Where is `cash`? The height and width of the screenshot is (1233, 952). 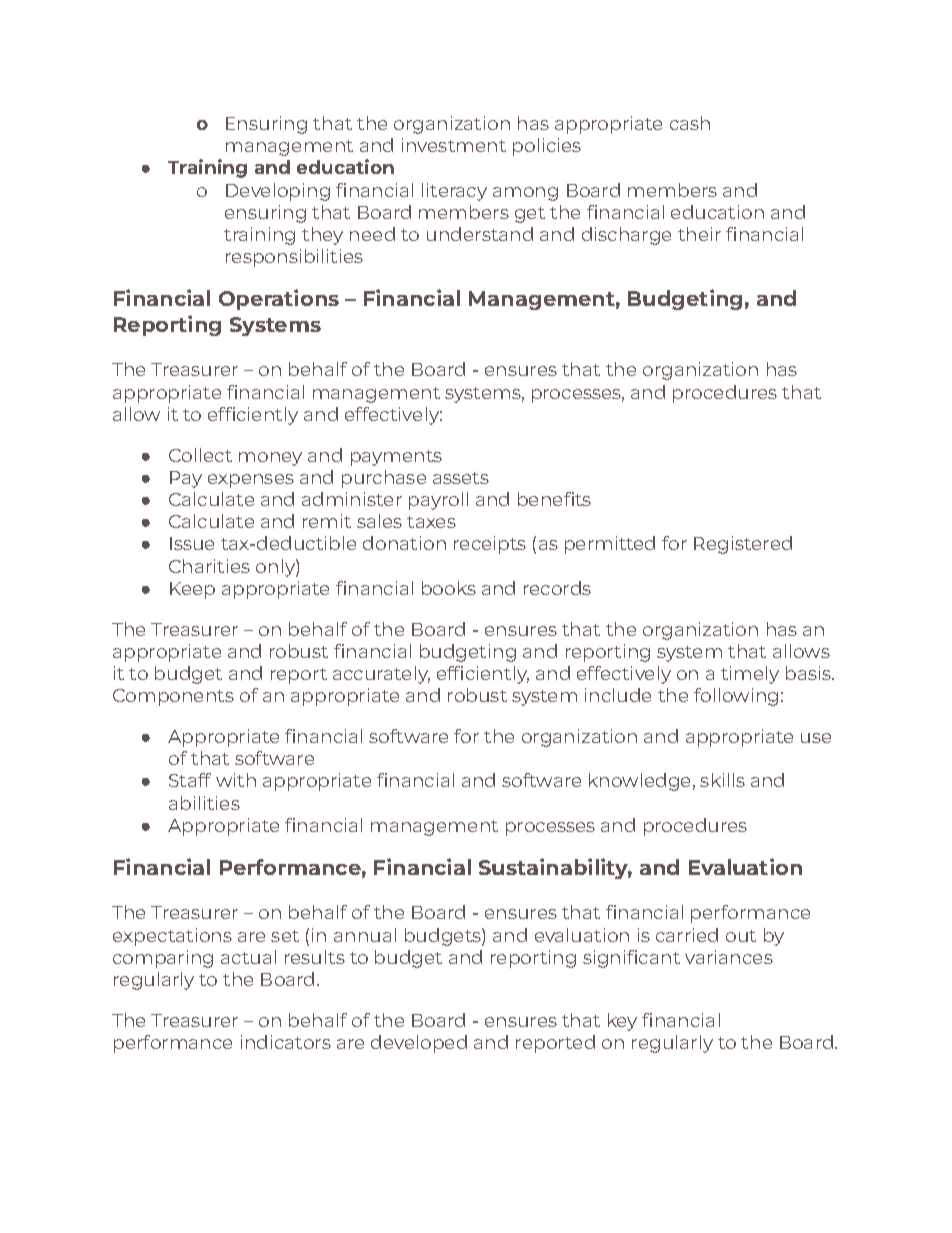
cash is located at coordinates (690, 123).
